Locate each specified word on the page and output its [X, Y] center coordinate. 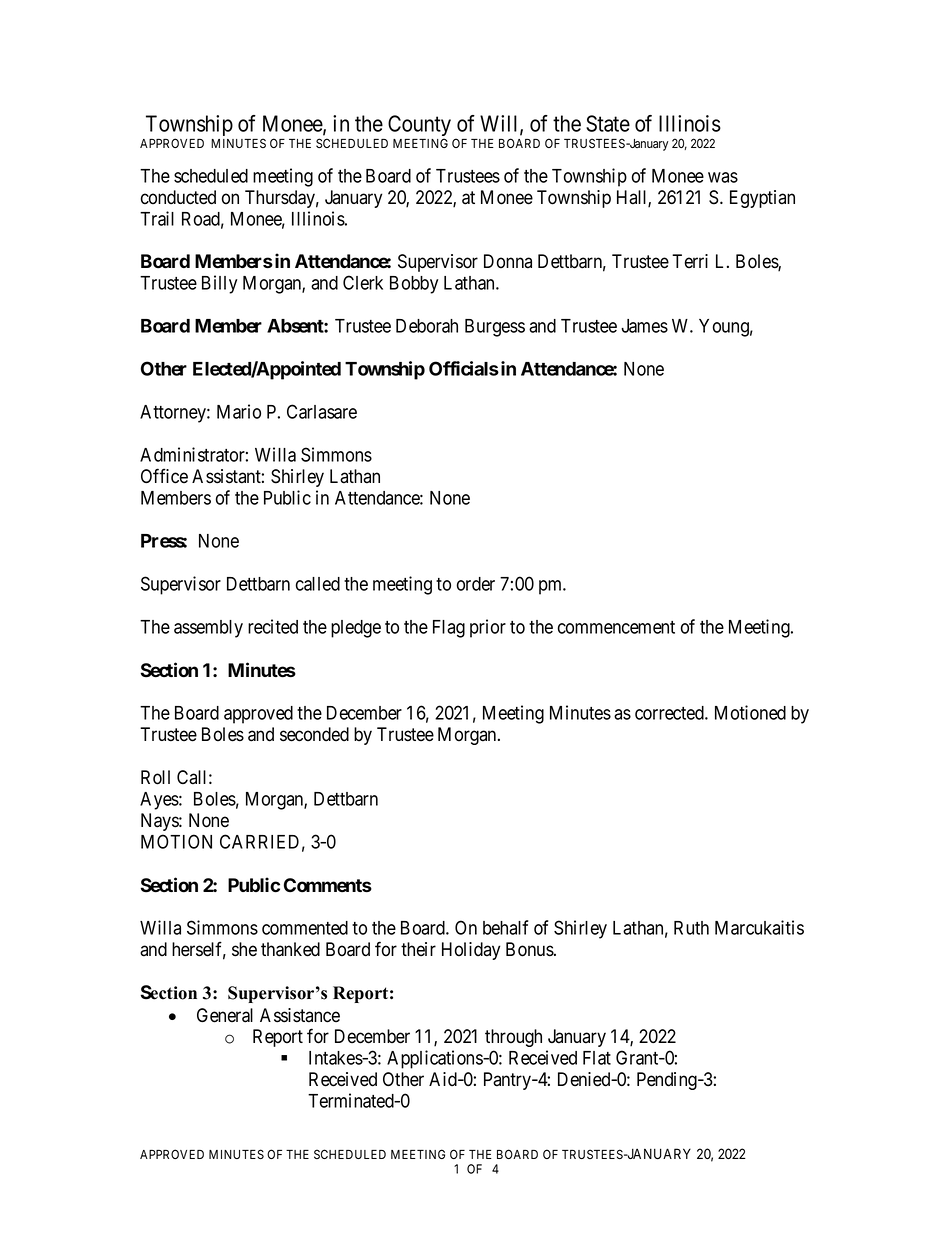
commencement [616, 627]
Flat [597, 1058]
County [419, 127]
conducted [178, 197]
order [476, 584]
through [513, 1038]
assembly [208, 629]
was [723, 177]
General [225, 1015]
